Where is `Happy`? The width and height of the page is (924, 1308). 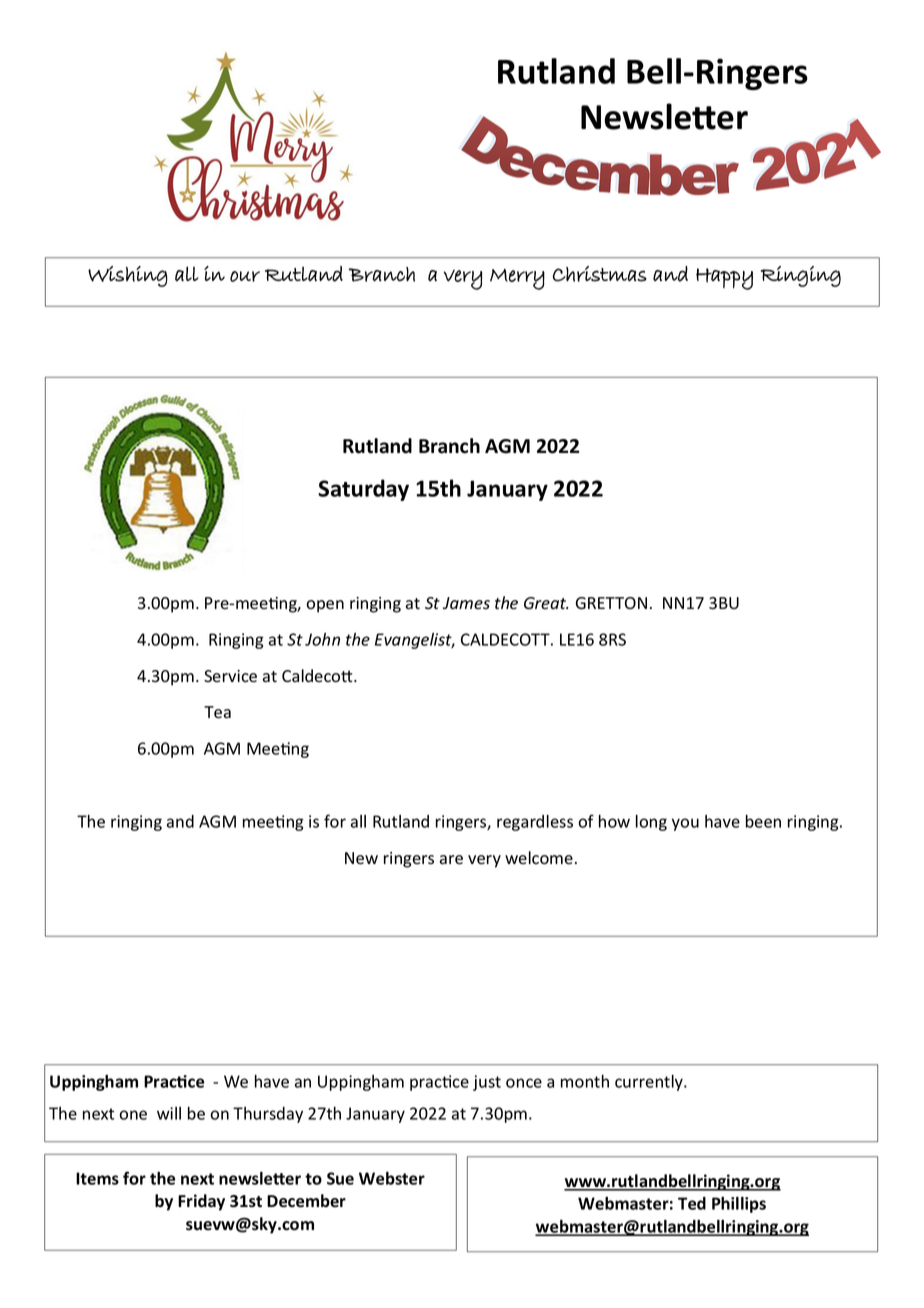 Happy is located at coordinates (724, 279).
